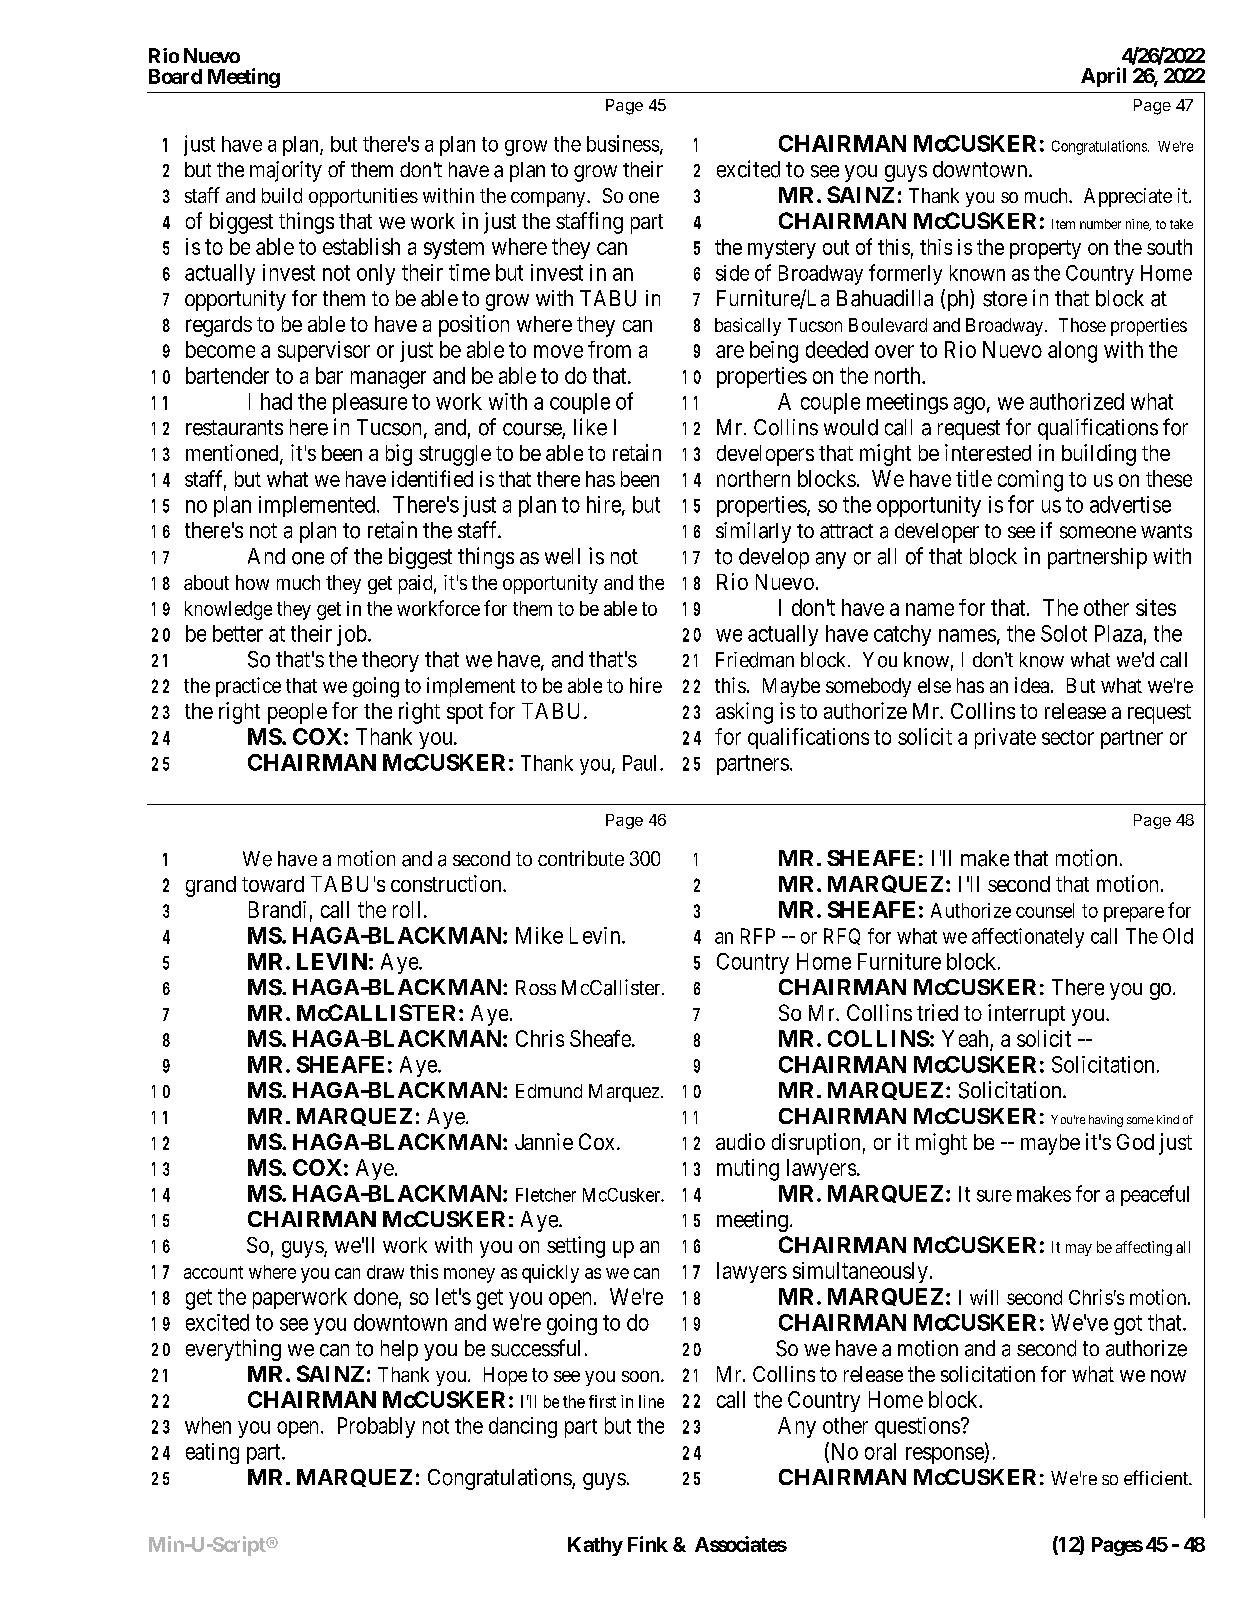 The image size is (1253, 1621). I want to click on eating, so click(212, 1453).
